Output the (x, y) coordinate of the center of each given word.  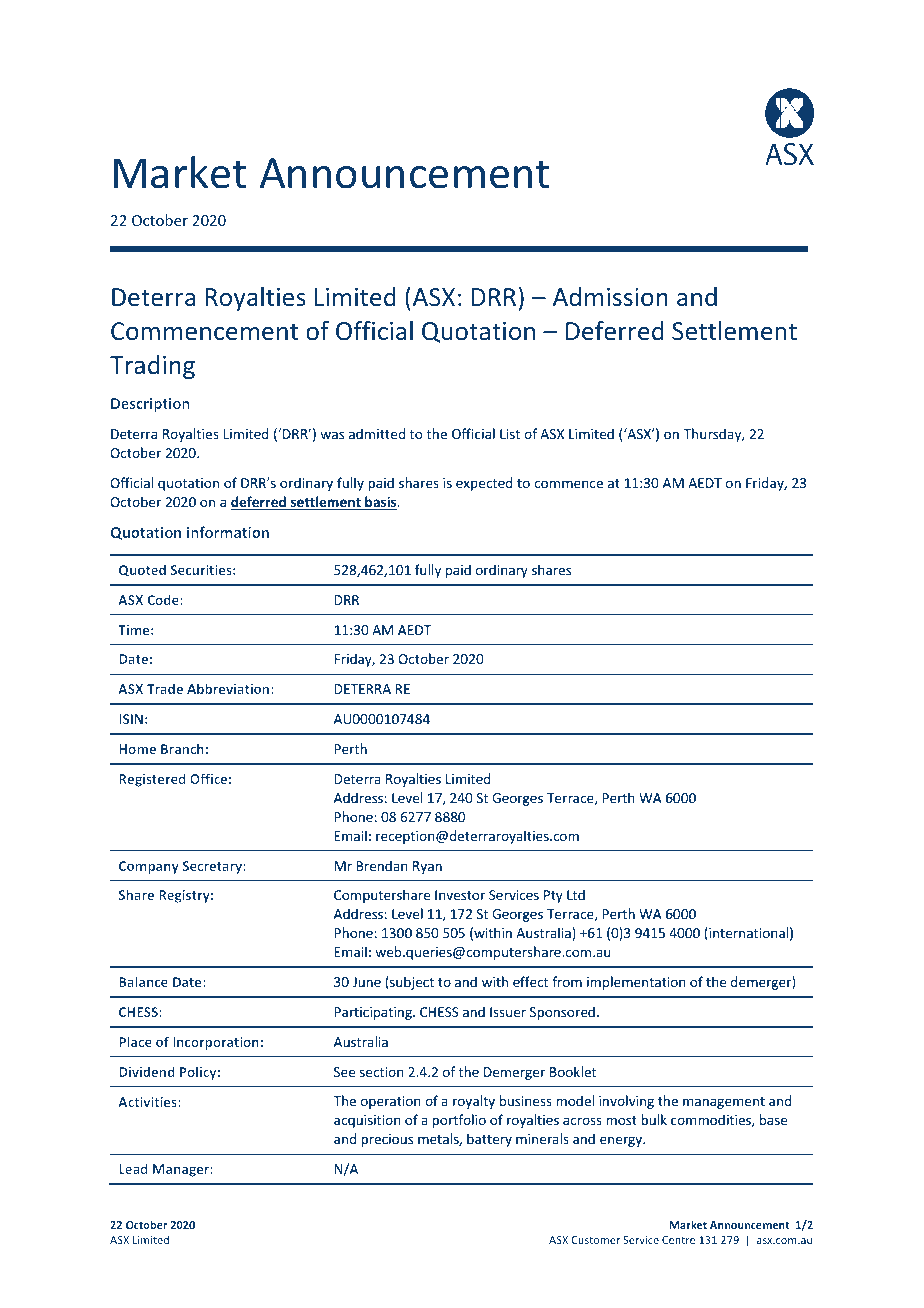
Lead (133, 1168)
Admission (610, 296)
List (510, 434)
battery (489, 1140)
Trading (152, 367)
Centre (678, 1240)
